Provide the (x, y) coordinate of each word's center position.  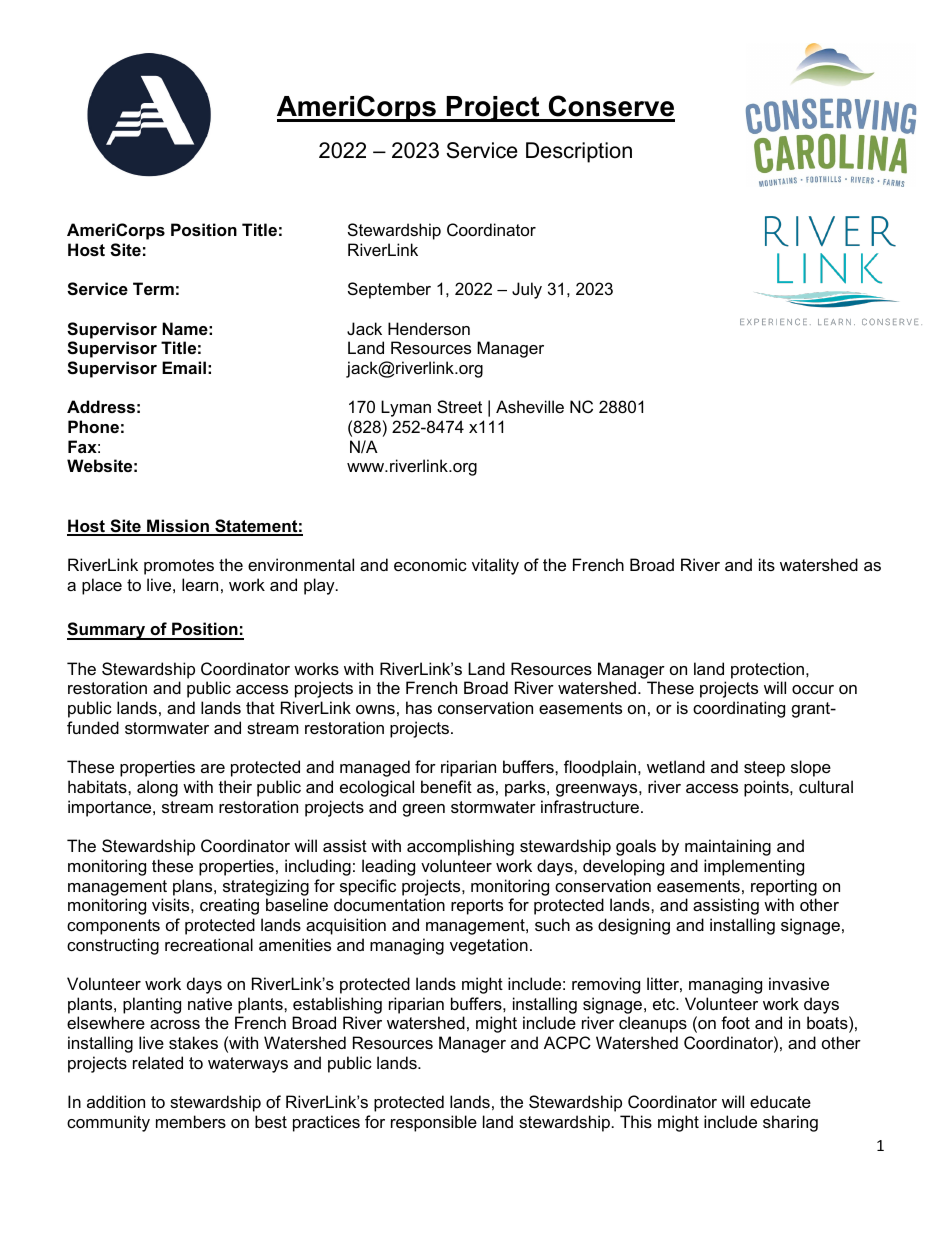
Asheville (530, 406)
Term (153, 288)
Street (459, 406)
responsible (434, 1123)
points (767, 788)
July (527, 290)
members (191, 1121)
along (157, 788)
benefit (446, 786)
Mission (178, 527)
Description (579, 152)
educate (780, 1101)
